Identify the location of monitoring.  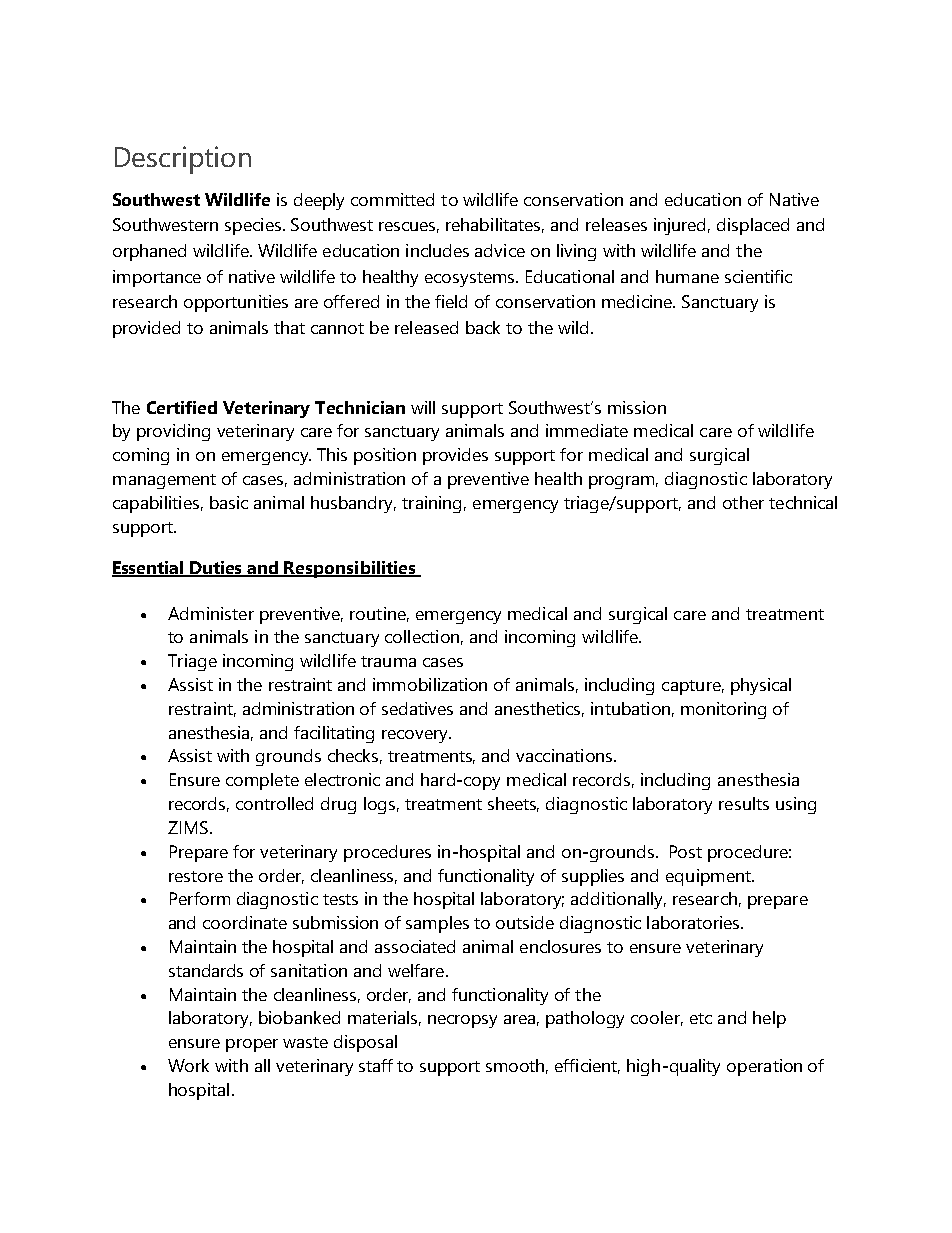
(723, 710).
